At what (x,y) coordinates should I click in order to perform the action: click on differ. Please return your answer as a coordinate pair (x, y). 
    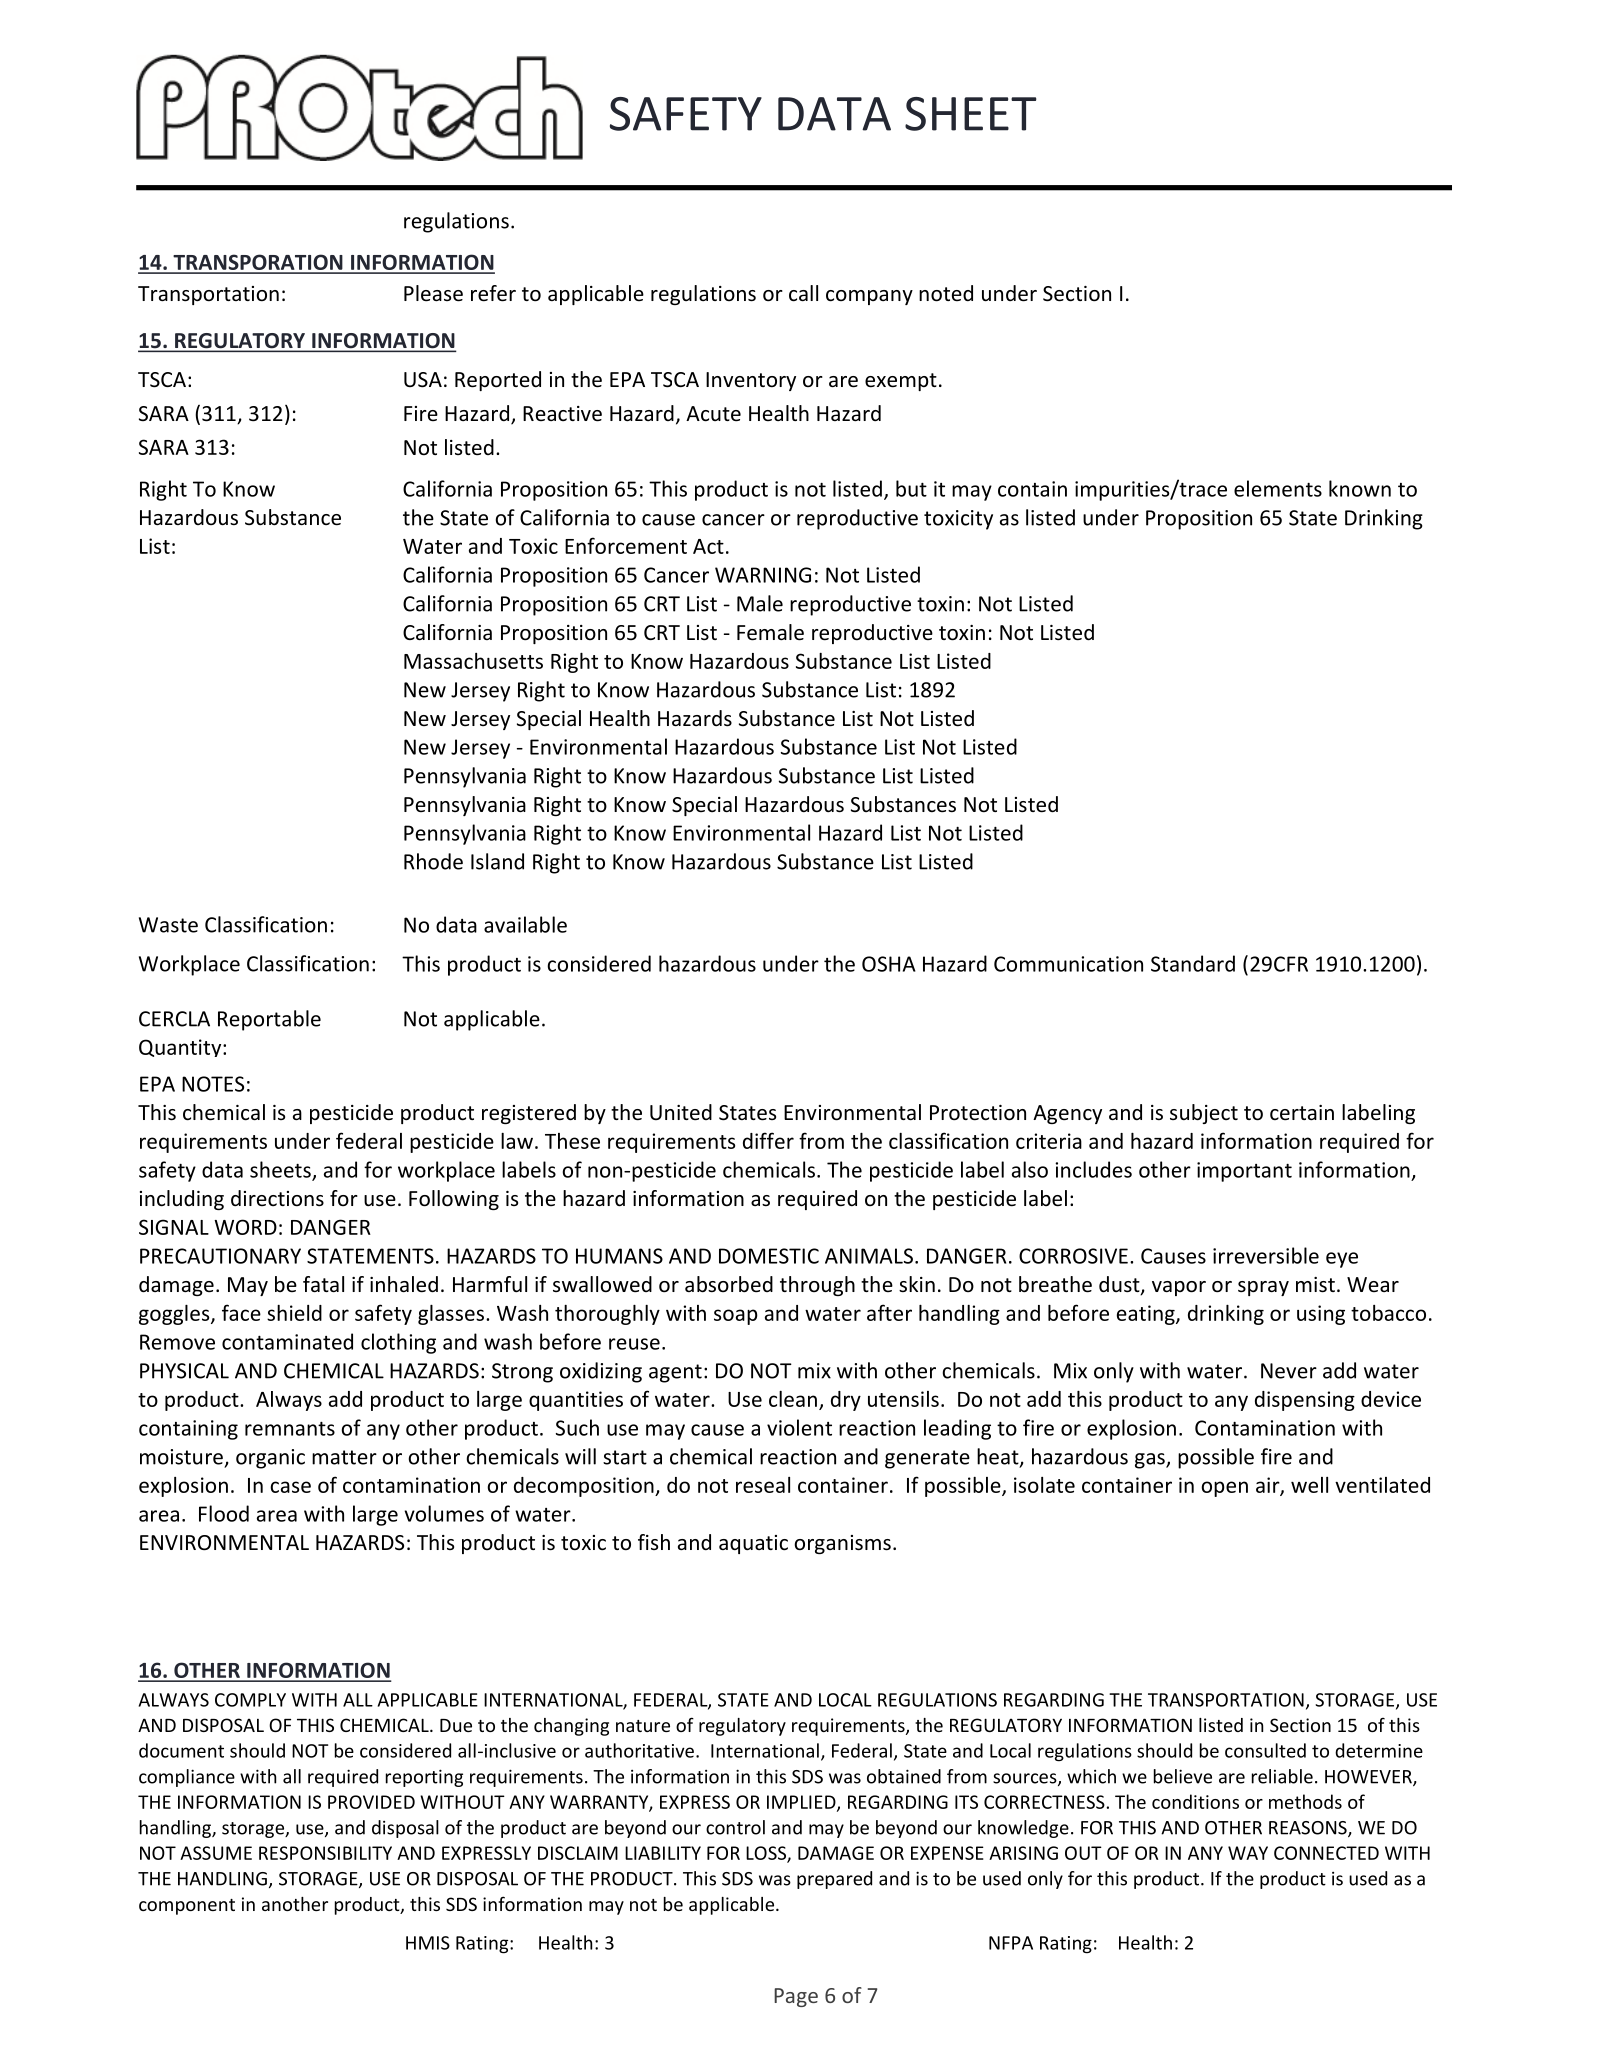
    Looking at the image, I should click on (768, 1140).
